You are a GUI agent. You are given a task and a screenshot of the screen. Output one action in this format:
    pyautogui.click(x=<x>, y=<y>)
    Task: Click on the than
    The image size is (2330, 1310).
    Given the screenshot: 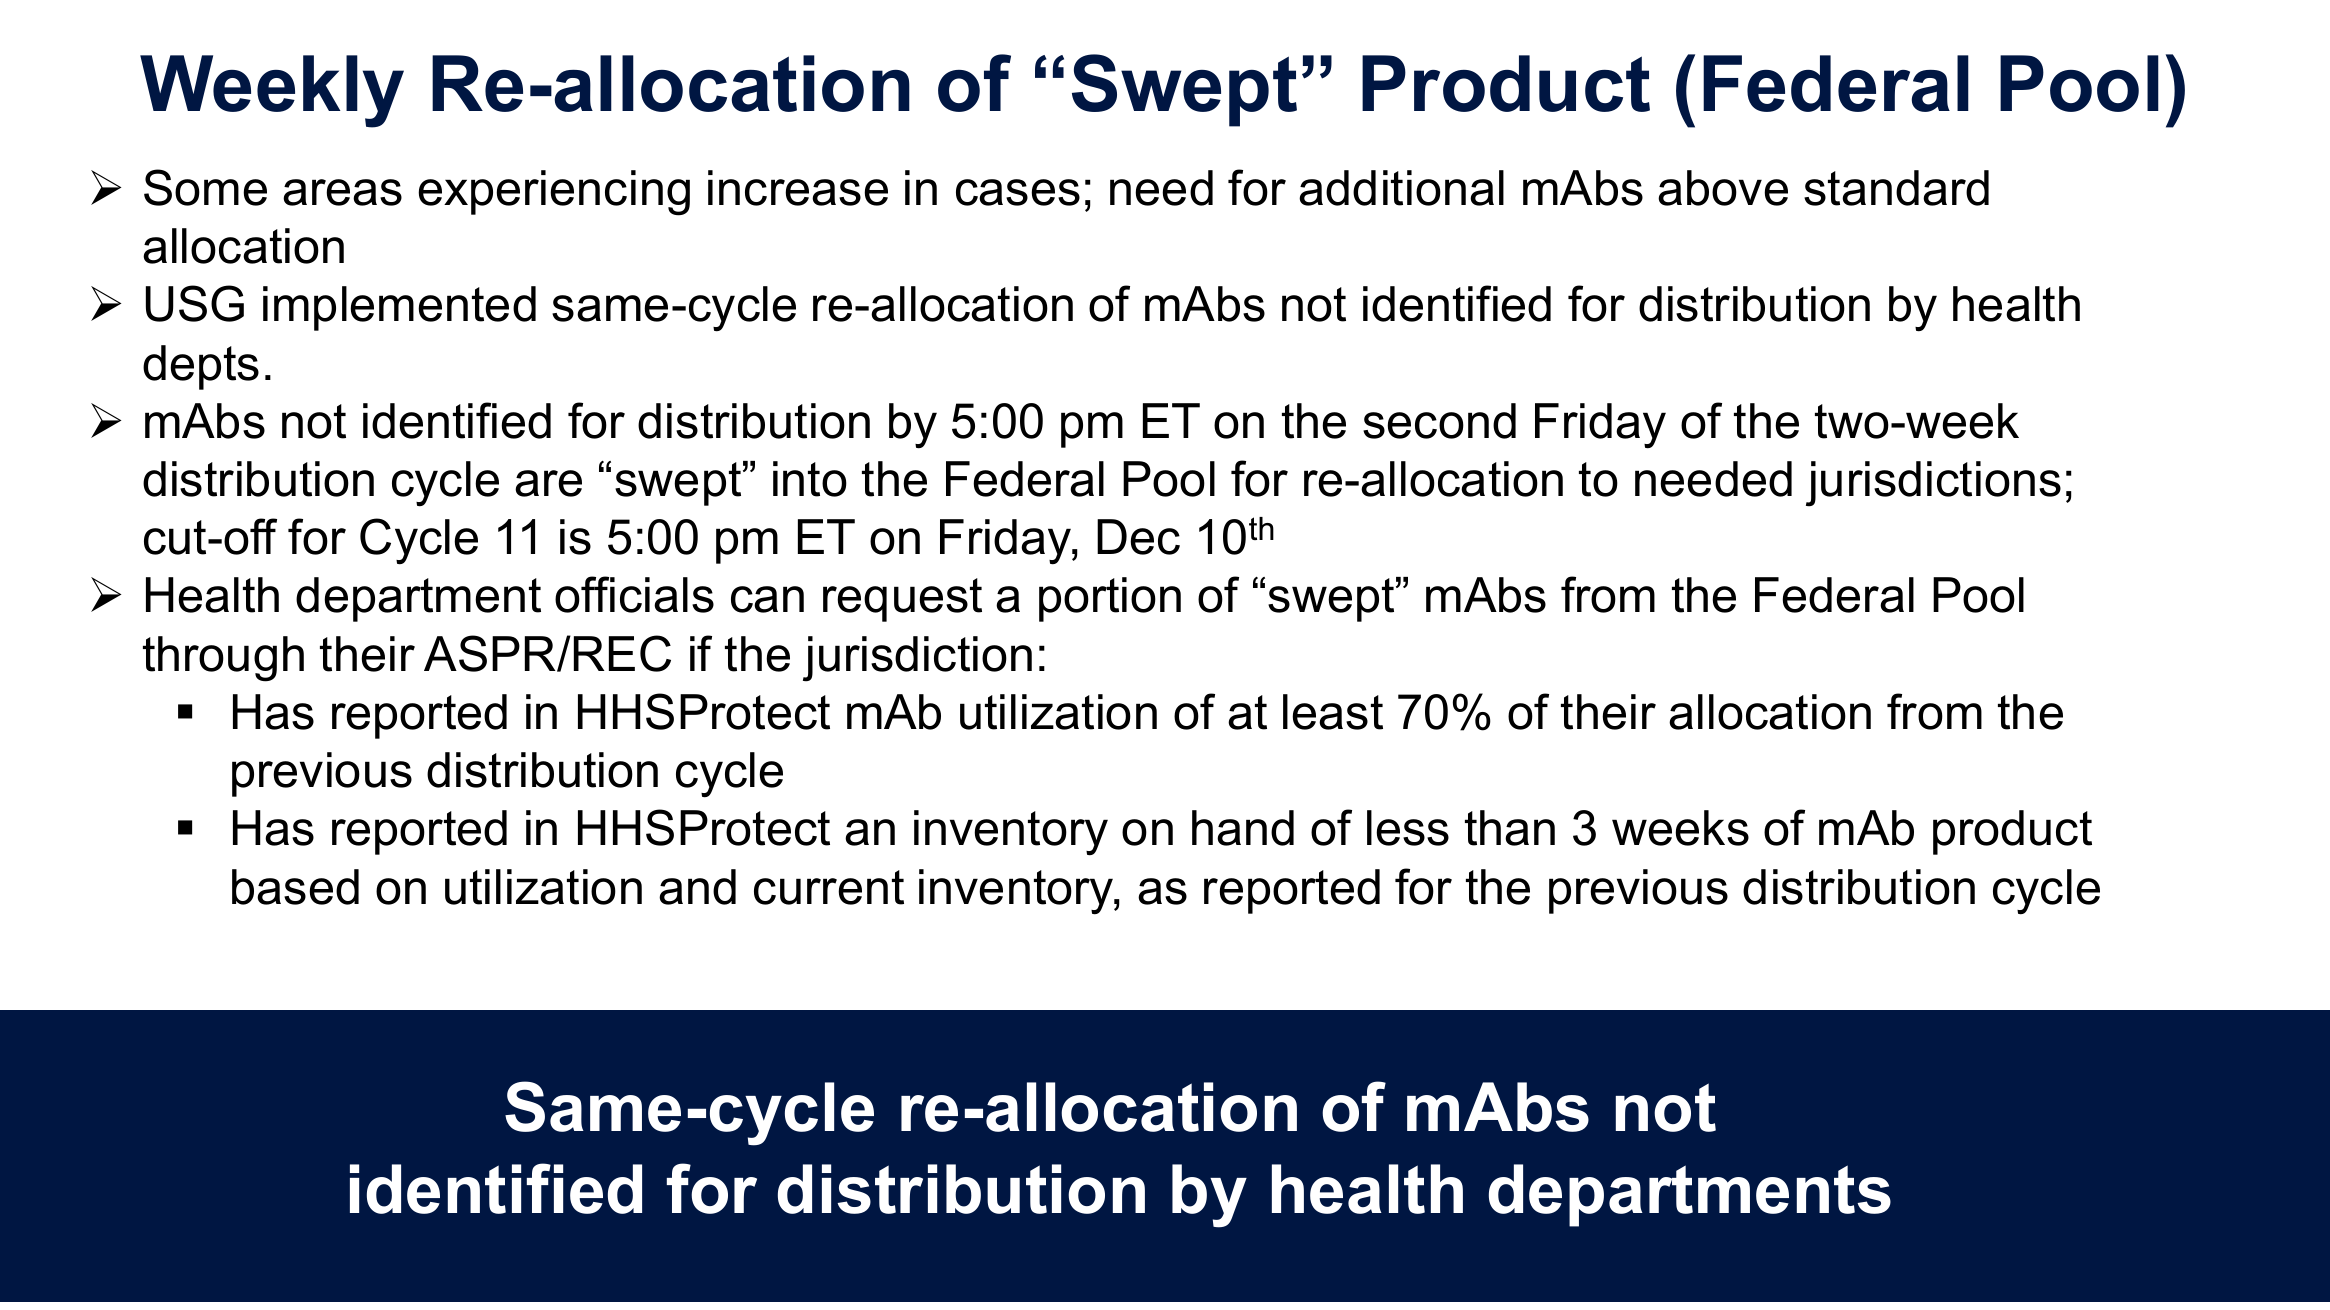 What is the action you would take?
    pyautogui.click(x=1510, y=828)
